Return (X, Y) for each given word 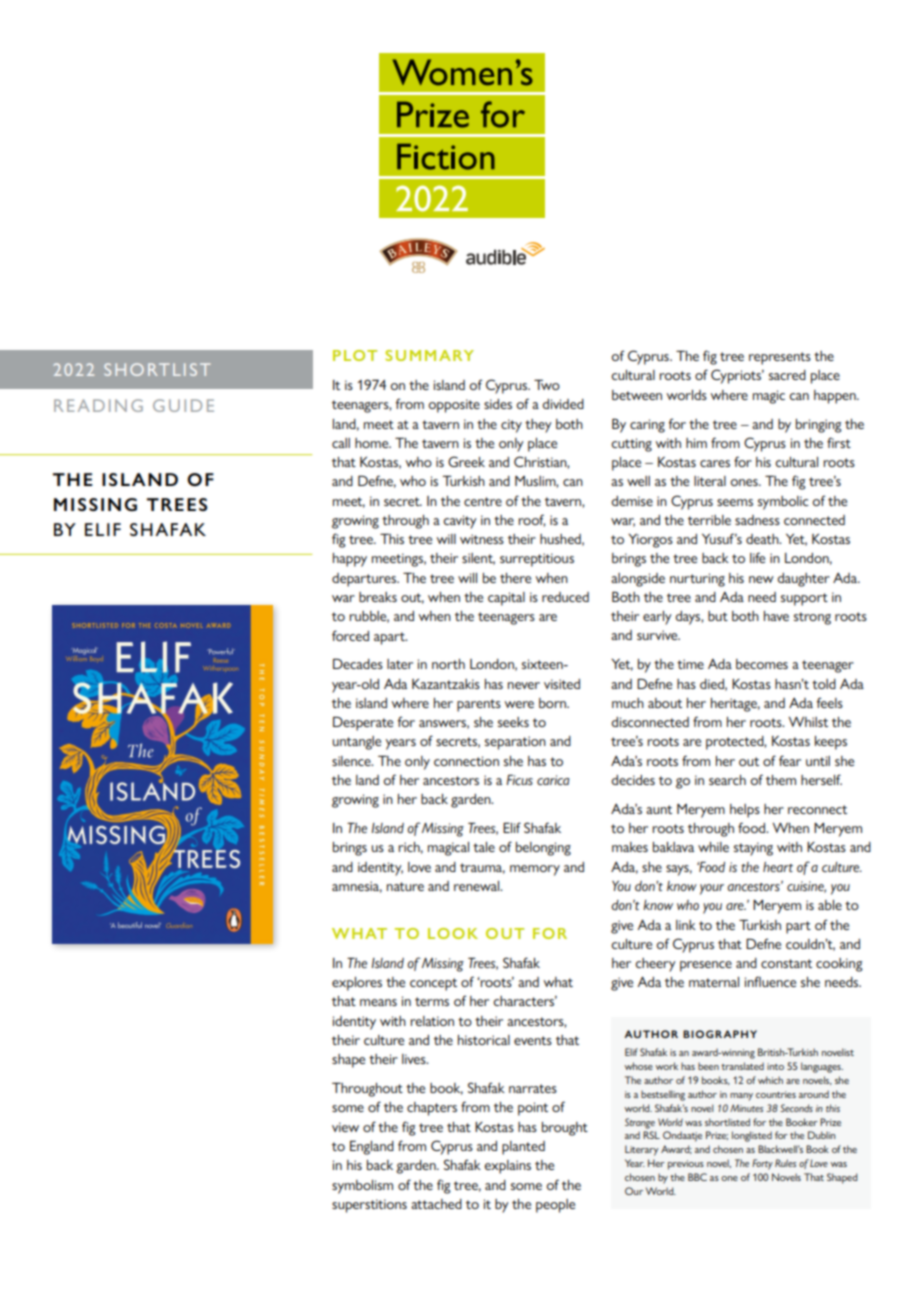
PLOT (355, 355)
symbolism (362, 1187)
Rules (785, 1163)
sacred (787, 375)
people (555, 1206)
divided (563, 404)
